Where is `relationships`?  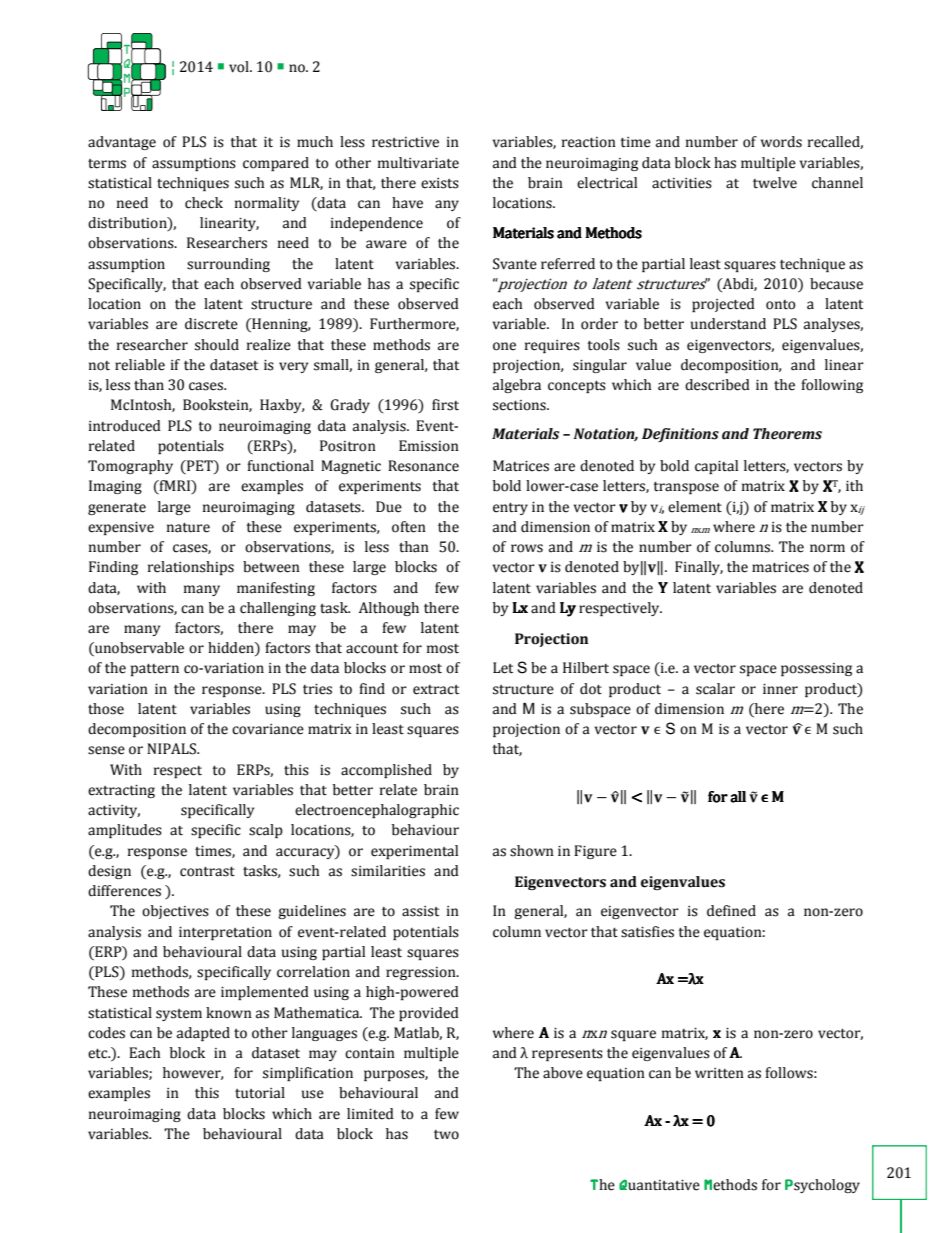 relationships is located at coordinates (191, 568).
